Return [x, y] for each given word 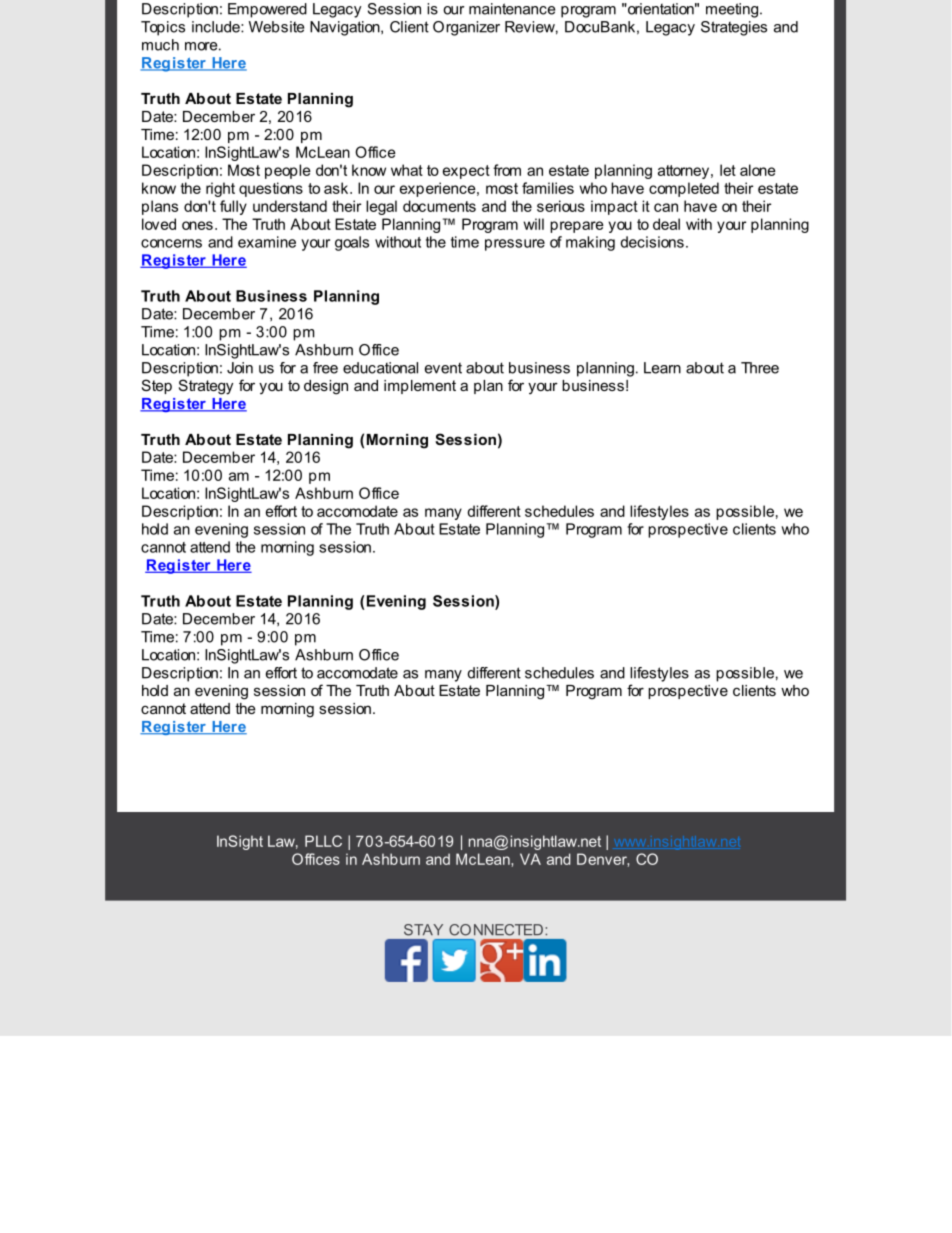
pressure [515, 245]
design [326, 387]
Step [157, 386]
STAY [423, 930]
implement [420, 387]
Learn [662, 368]
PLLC [323, 841]
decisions [652, 242]
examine [267, 242]
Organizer [466, 28]
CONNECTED [496, 930]
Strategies [734, 28]
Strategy [206, 387]
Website [276, 27]
